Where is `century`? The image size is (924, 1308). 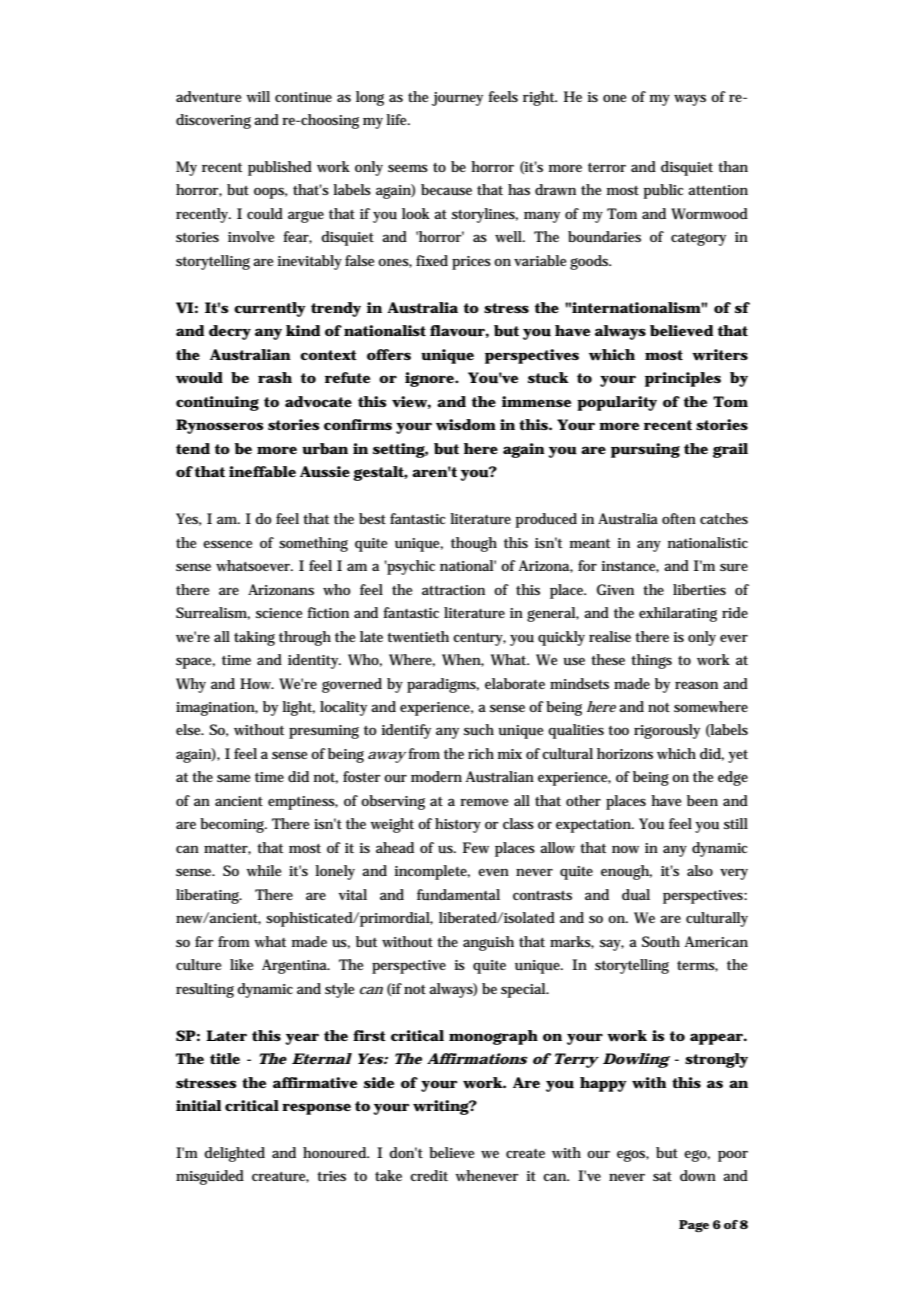
century is located at coordinates (479, 639).
